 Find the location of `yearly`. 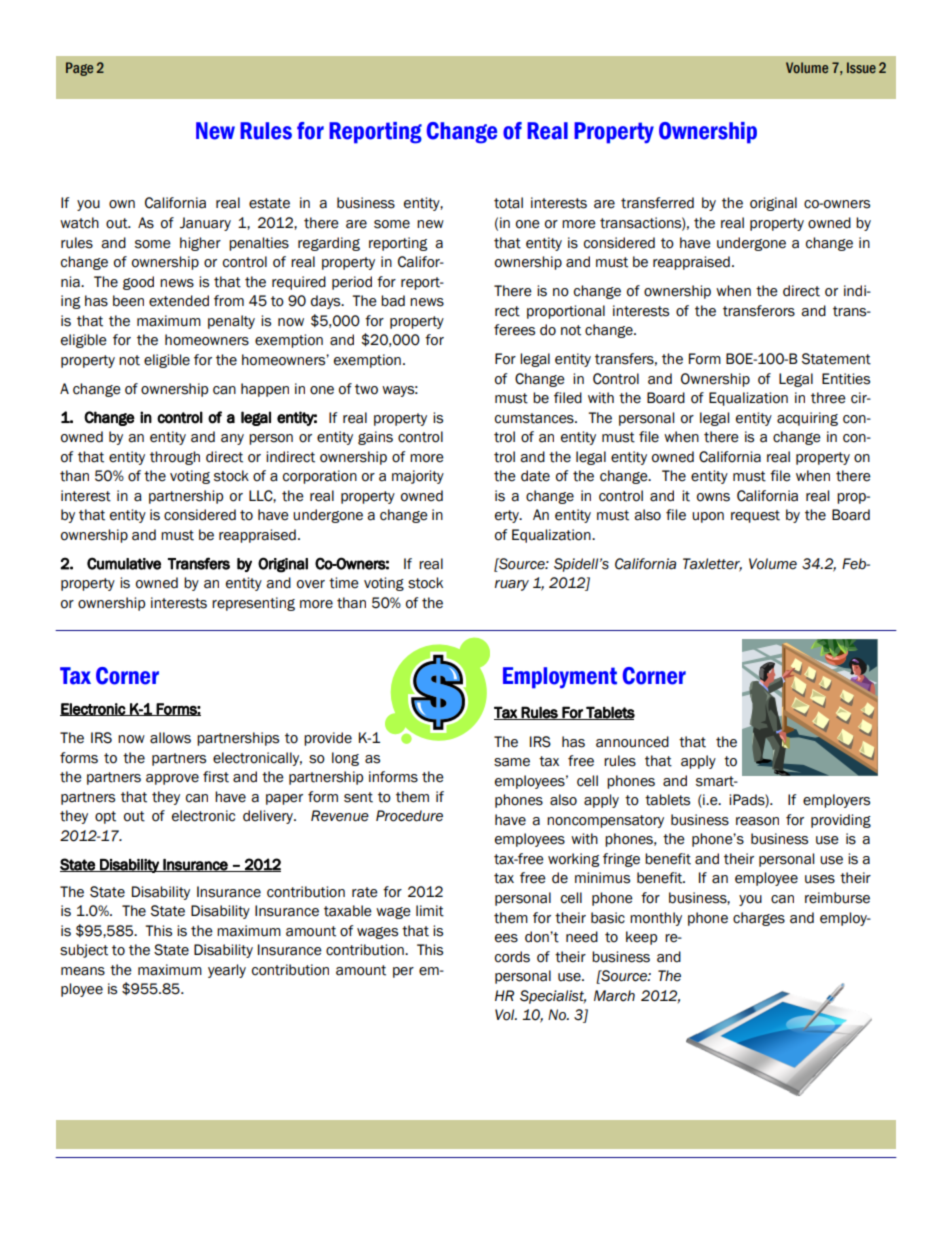

yearly is located at coordinates (227, 971).
